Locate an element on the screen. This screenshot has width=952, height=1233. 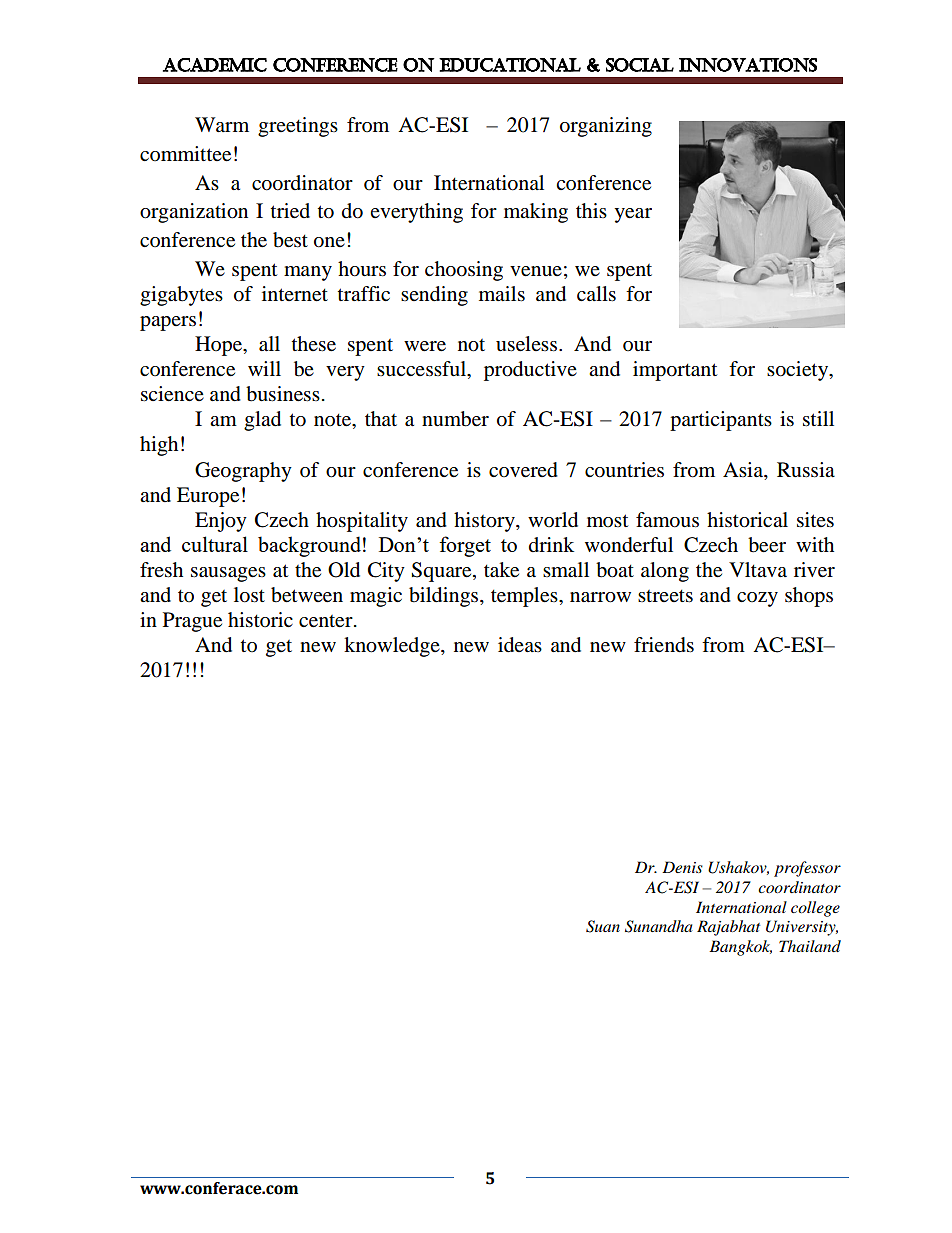
Innovations is located at coordinates (748, 65).
